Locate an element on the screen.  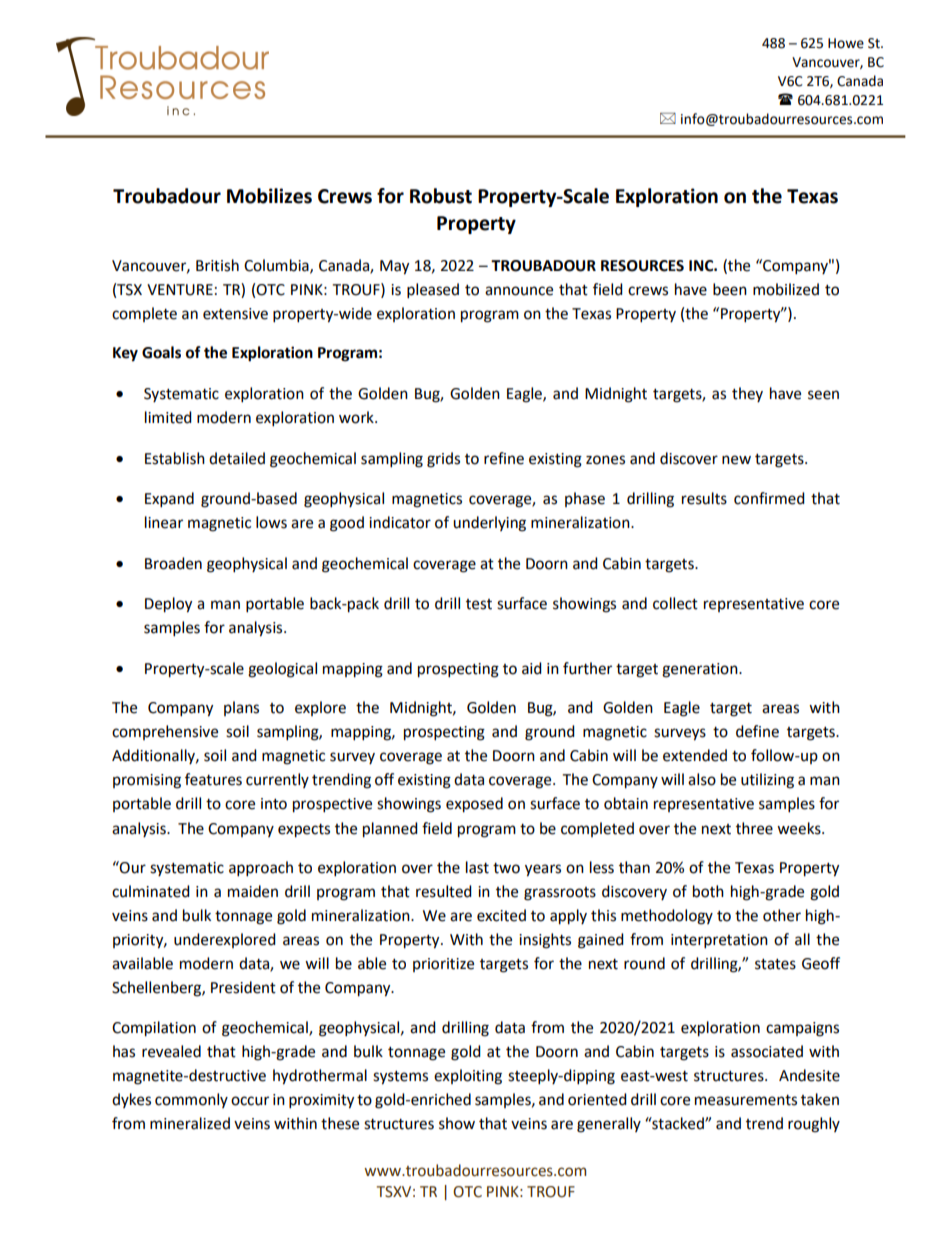
measurements is located at coordinates (746, 1100).
